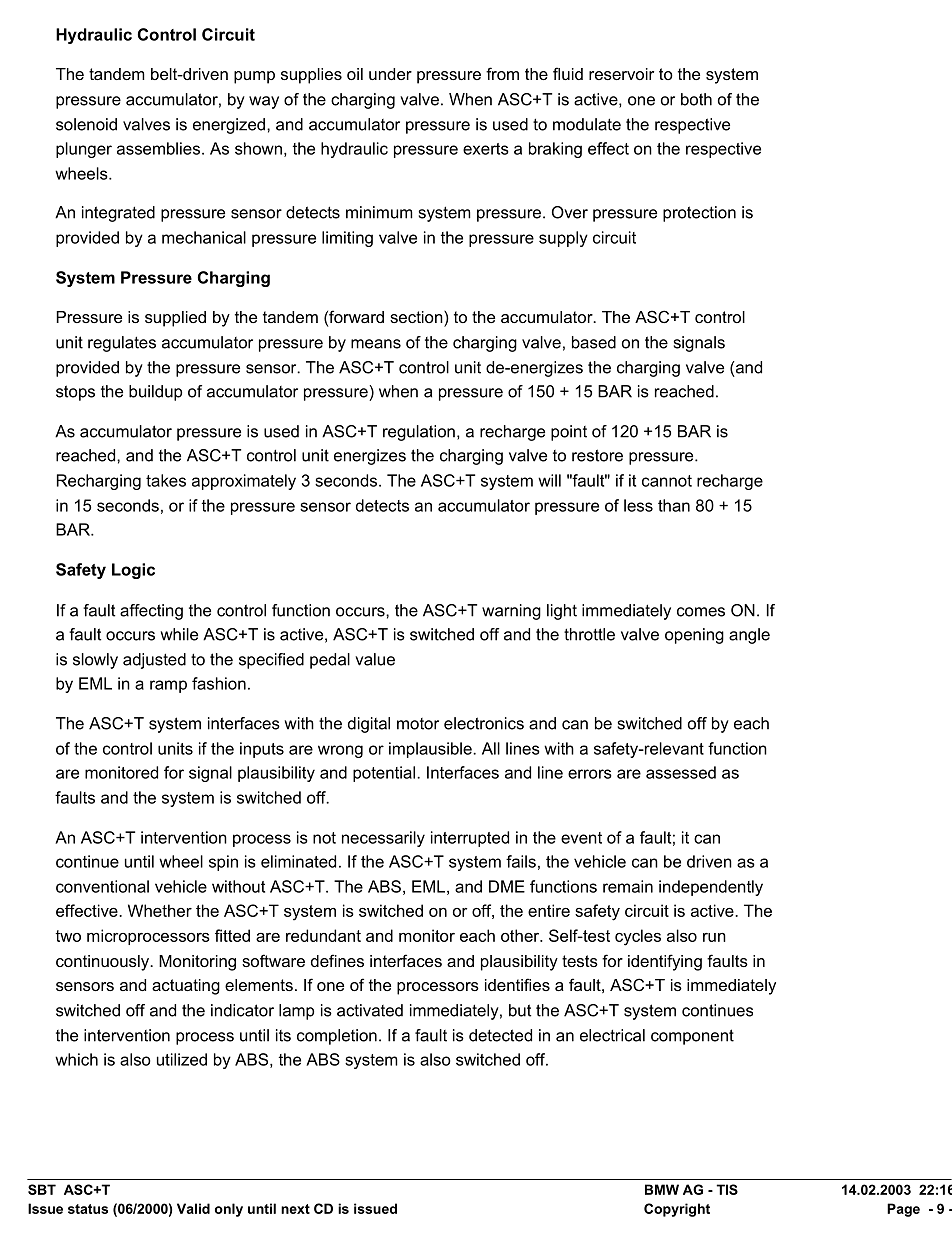  What do you see at coordinates (667, 481) in the screenshot?
I see `cannot` at bounding box center [667, 481].
